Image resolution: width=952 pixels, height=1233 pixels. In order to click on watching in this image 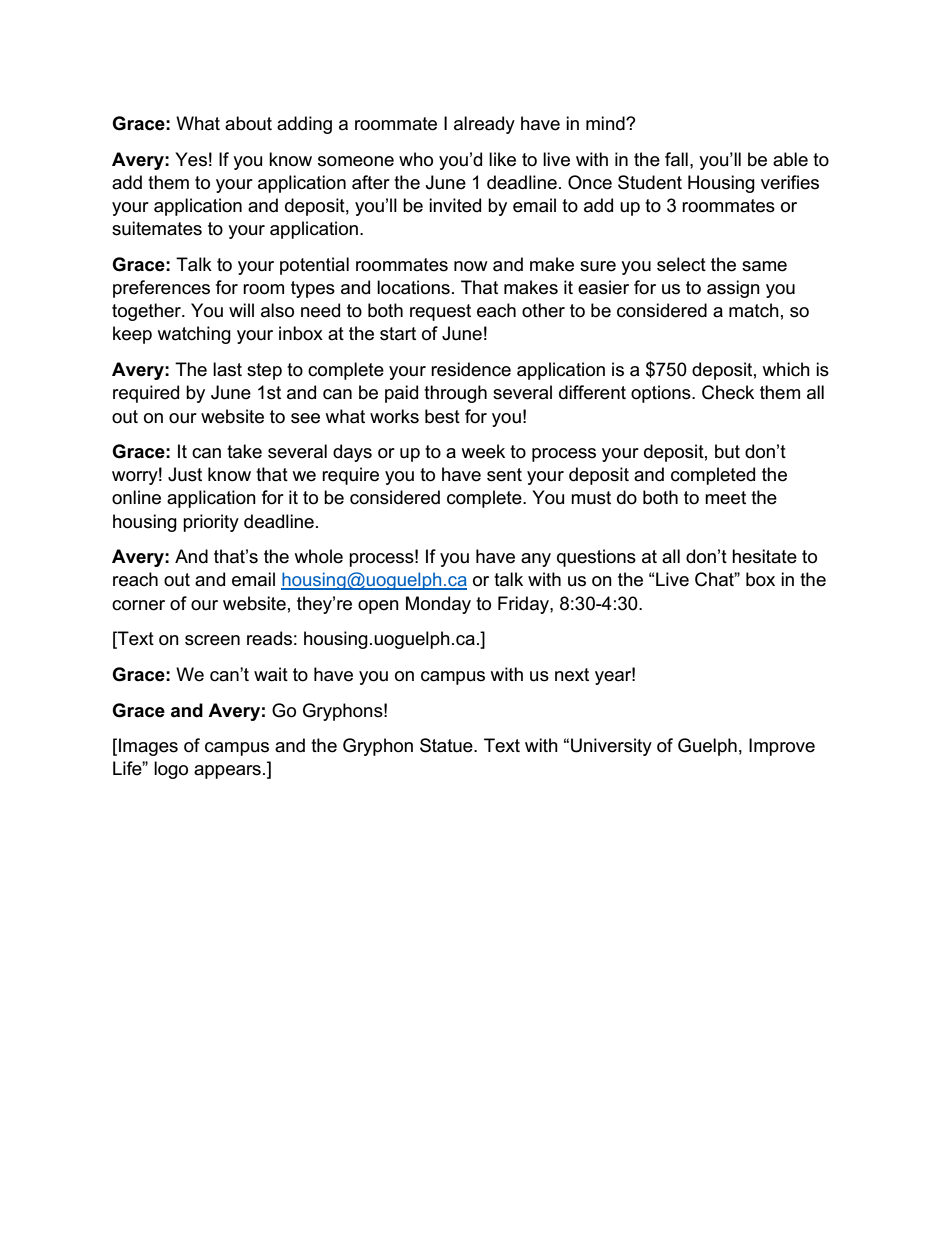, I will do `click(194, 335)`.
